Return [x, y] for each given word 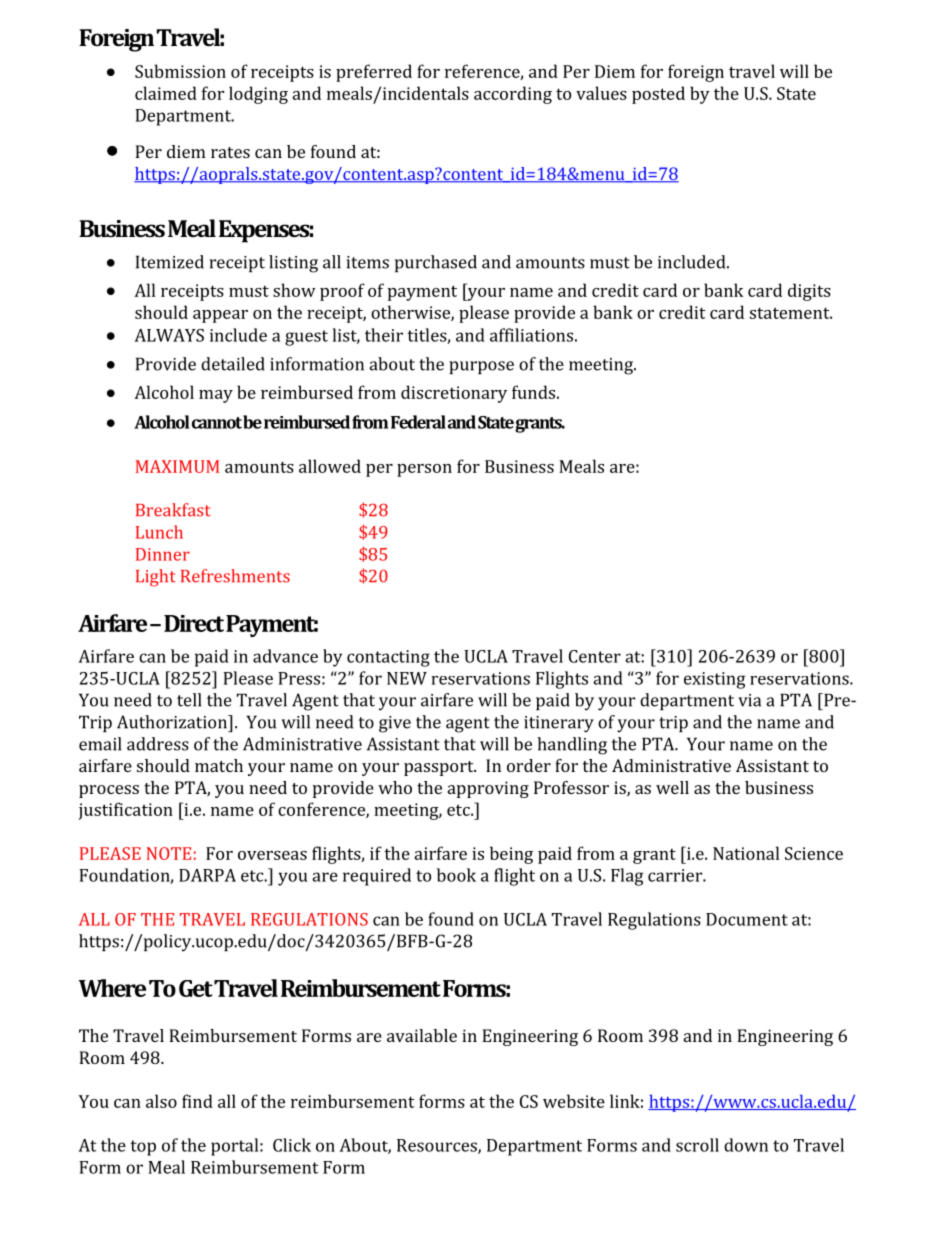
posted [658, 95]
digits [809, 292]
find [197, 1101]
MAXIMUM [177, 466]
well [672, 787]
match [219, 765]
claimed [166, 93]
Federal [418, 422]
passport [440, 768]
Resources [438, 1146]
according [513, 95]
